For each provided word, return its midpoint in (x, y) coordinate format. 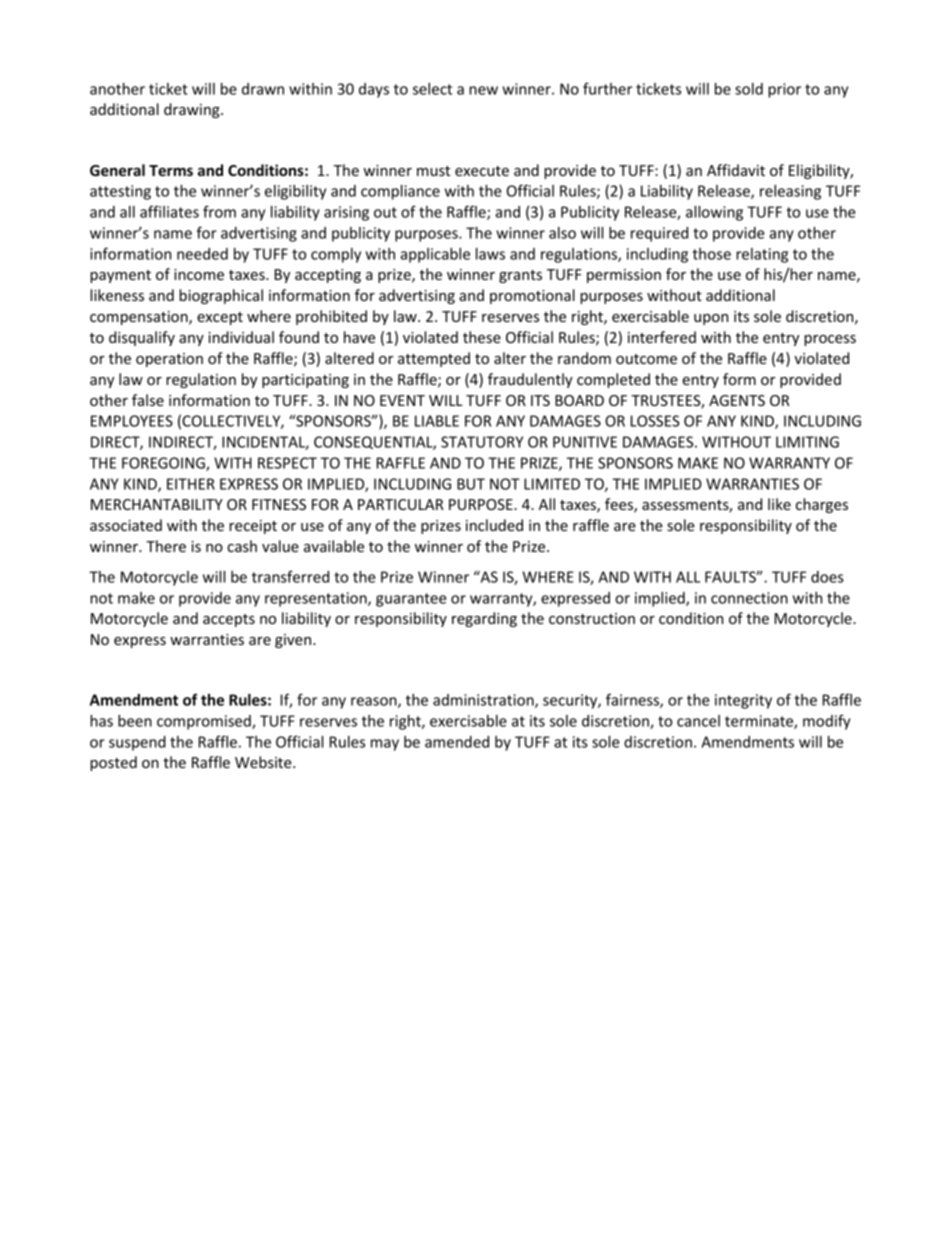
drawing (193, 110)
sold (749, 89)
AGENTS (737, 400)
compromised (205, 722)
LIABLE (437, 421)
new (483, 90)
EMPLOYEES (132, 421)
